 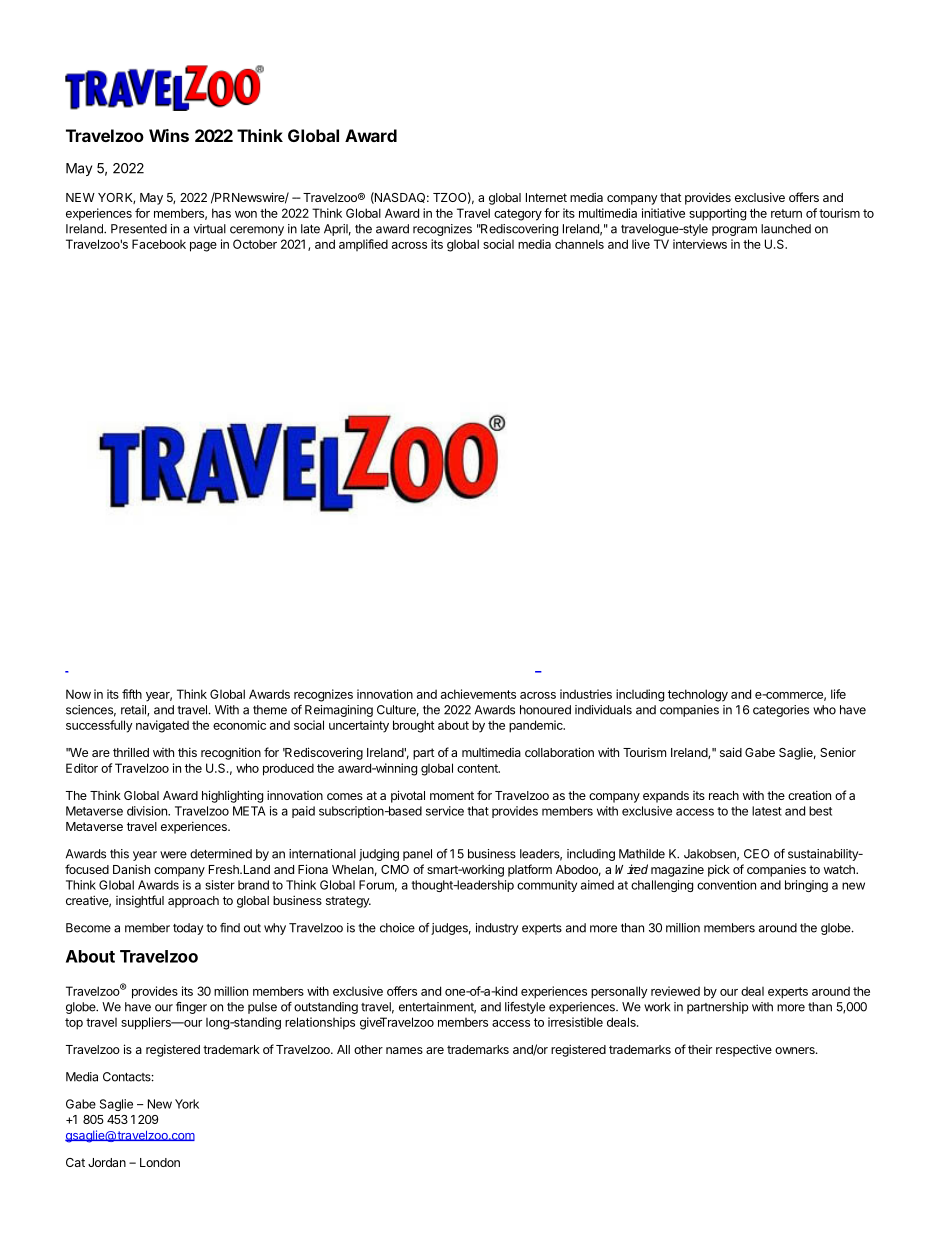 I want to click on category, so click(x=518, y=215).
